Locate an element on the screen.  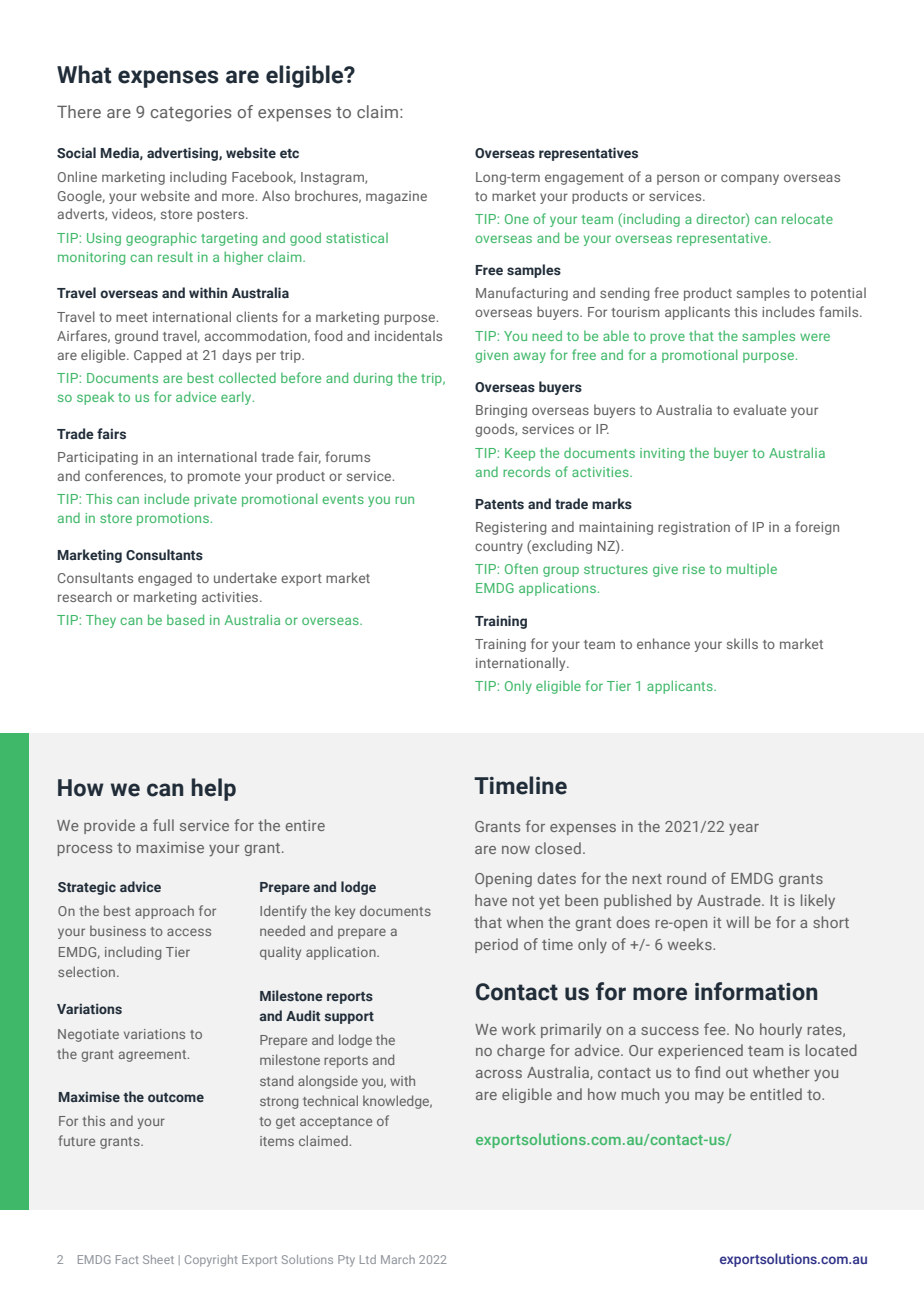
promote is located at coordinates (214, 478).
